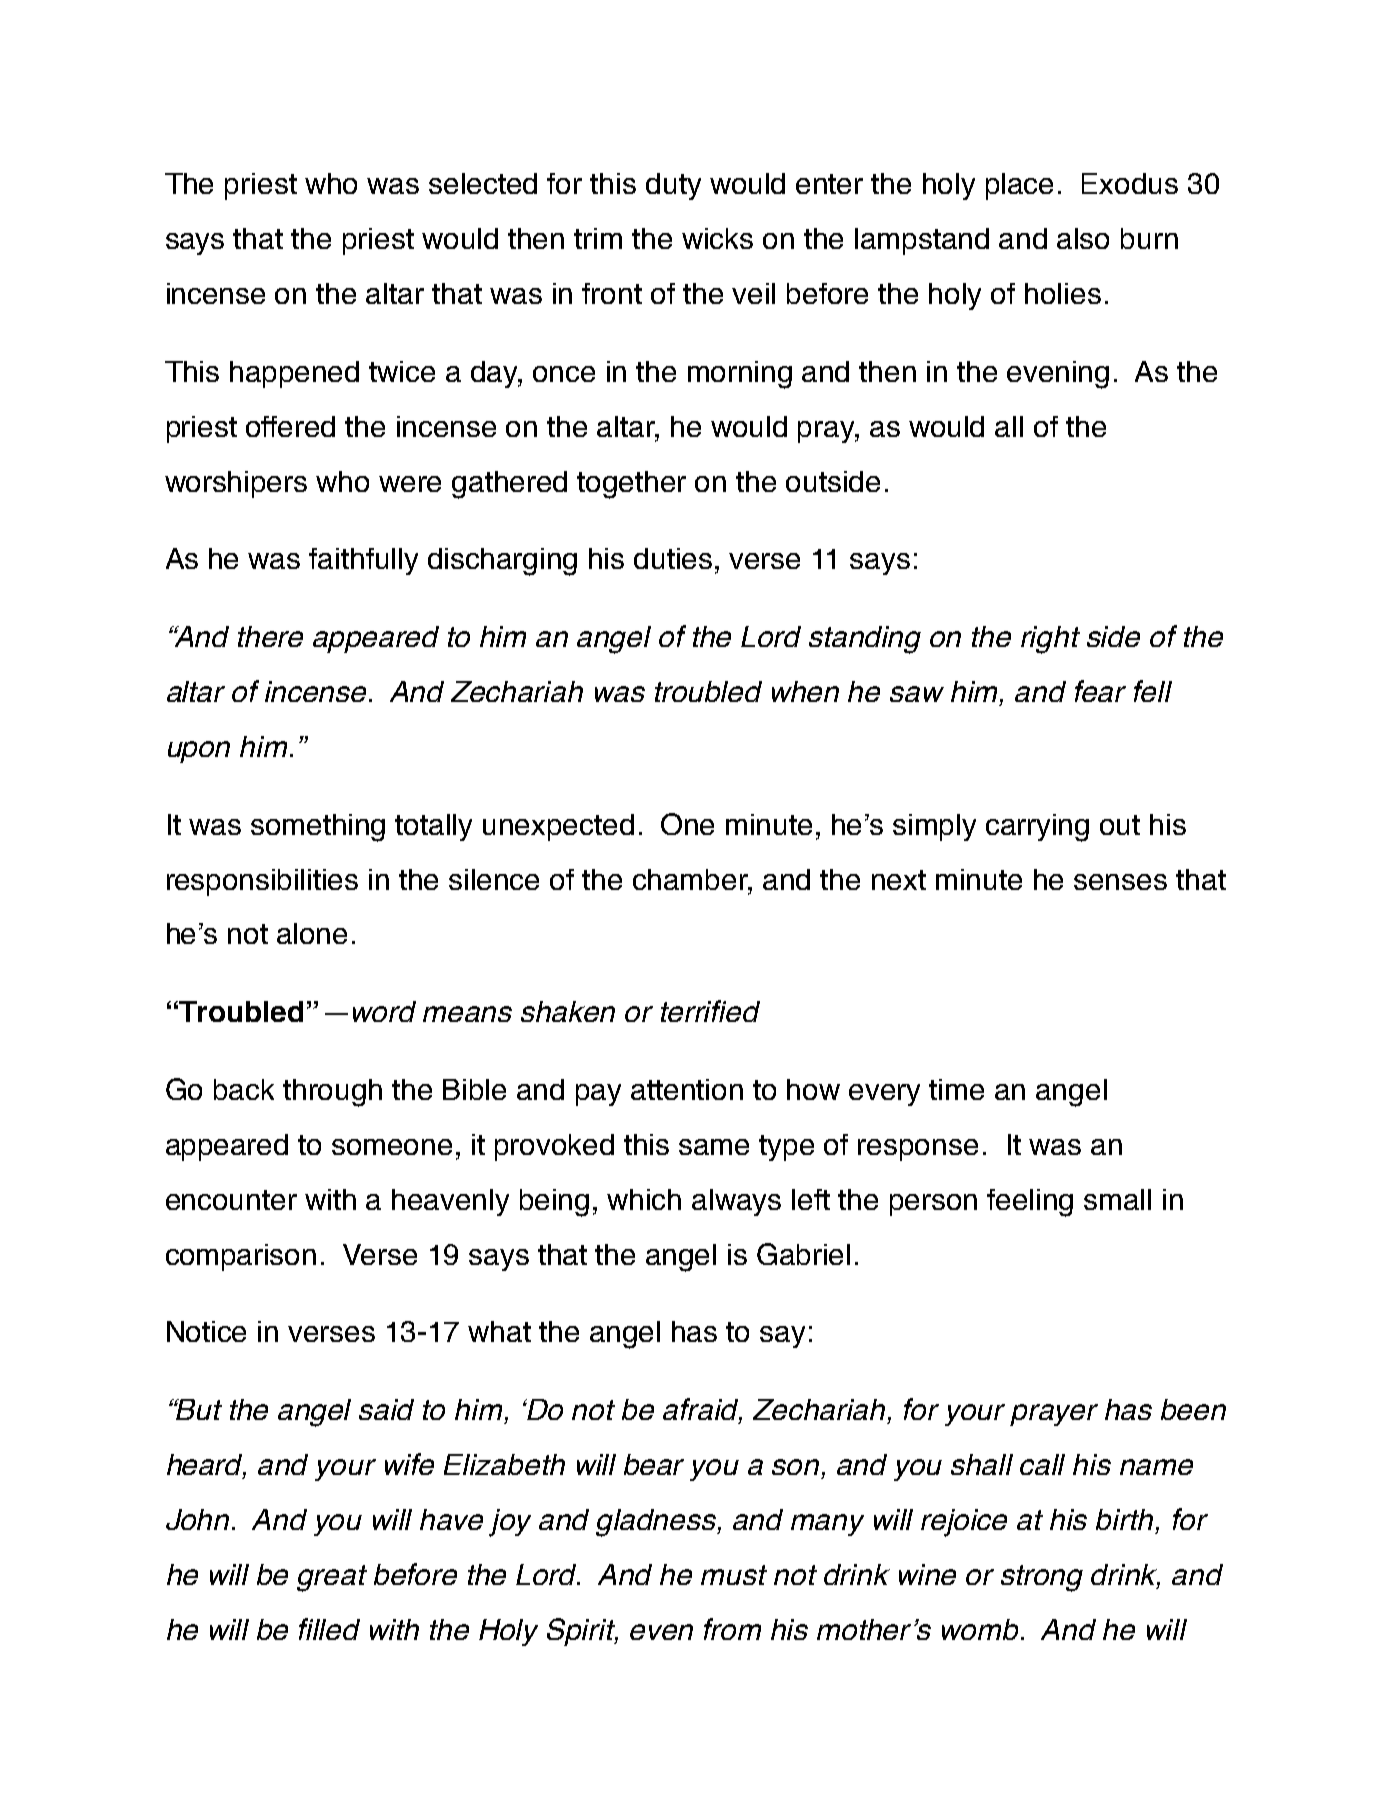 The height and width of the document is (1811, 1400). I want to click on responsibilities, so click(262, 882).
